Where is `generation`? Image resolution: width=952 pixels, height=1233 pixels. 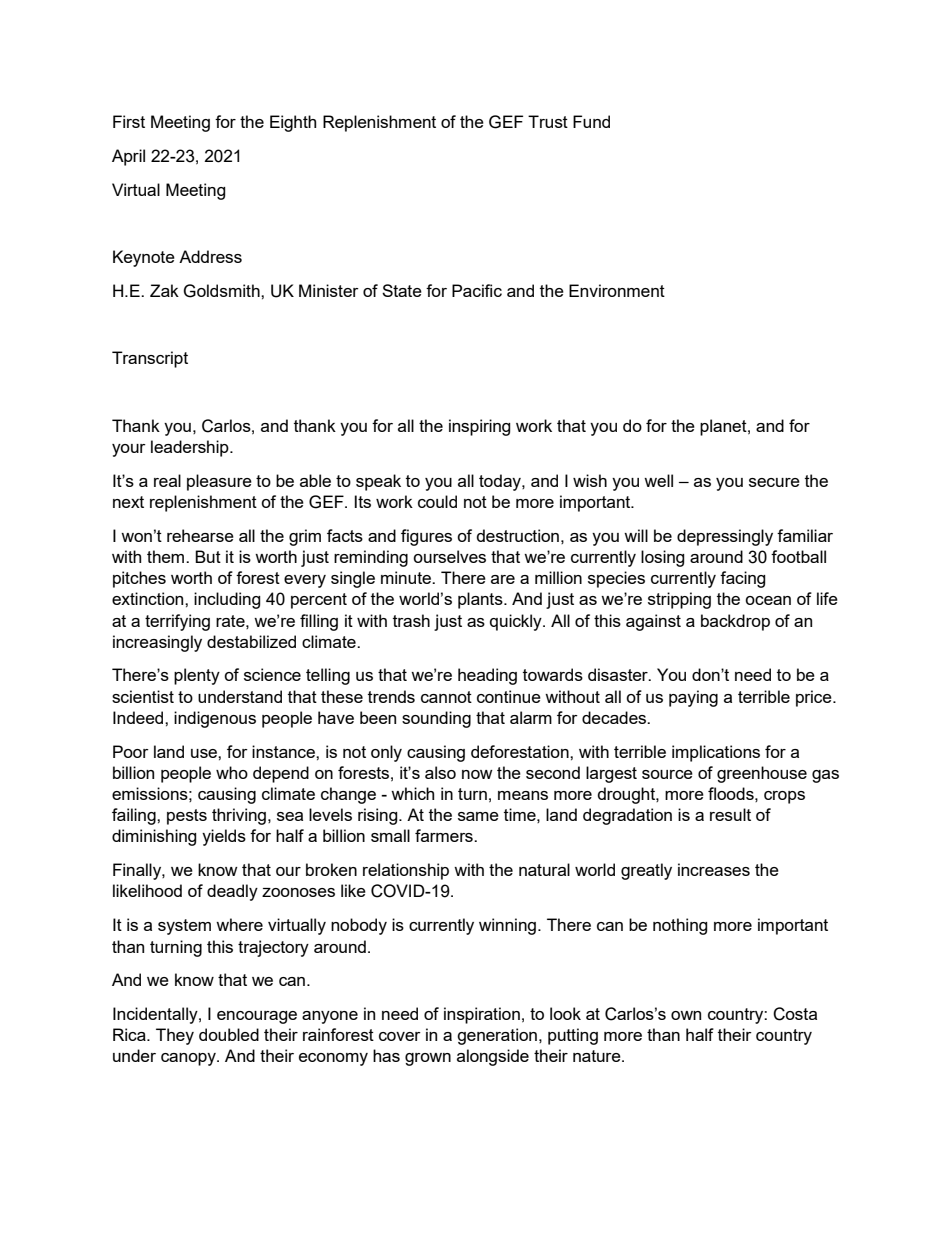 generation is located at coordinates (497, 1036).
